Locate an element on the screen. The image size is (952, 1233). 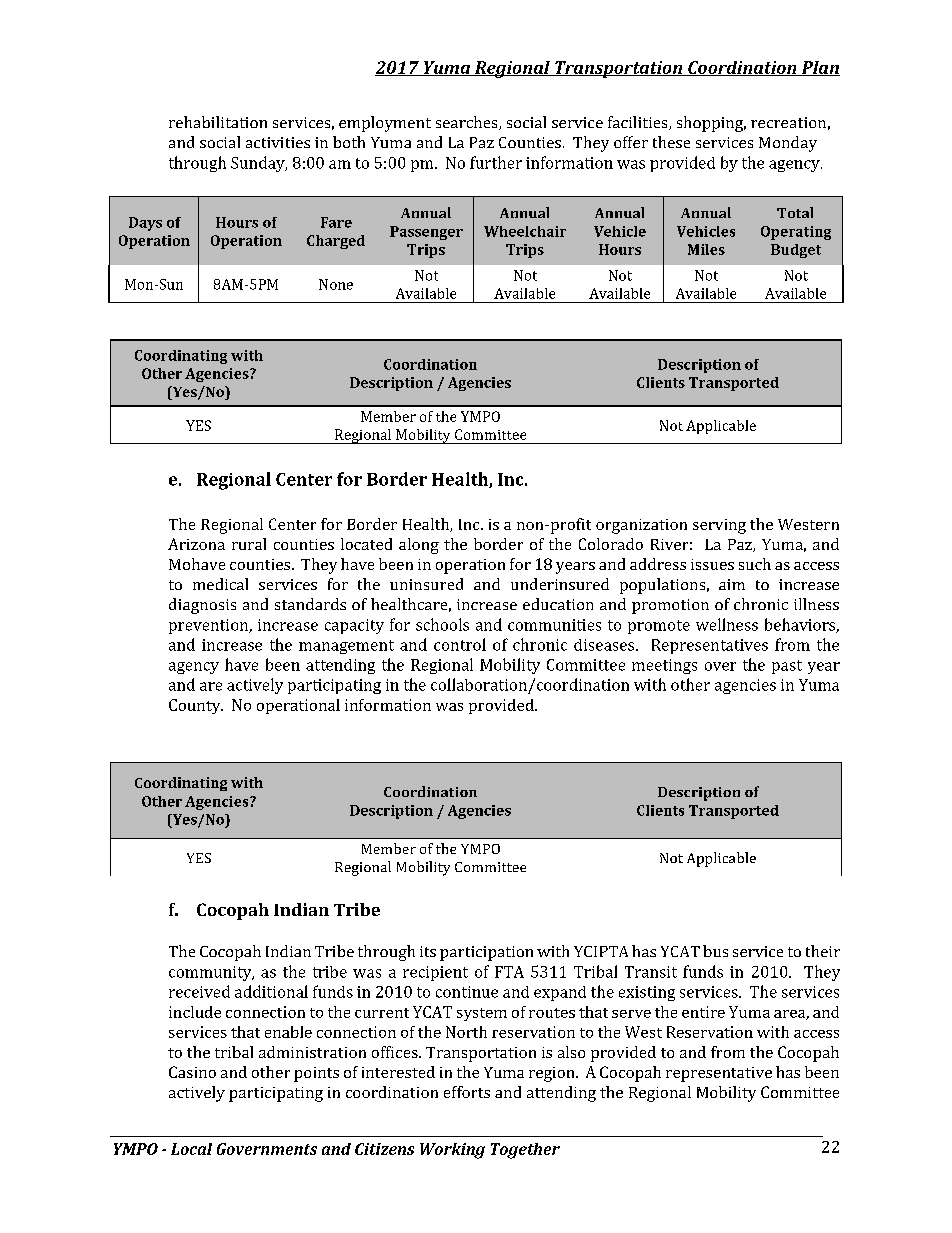
Monday is located at coordinates (788, 144).
